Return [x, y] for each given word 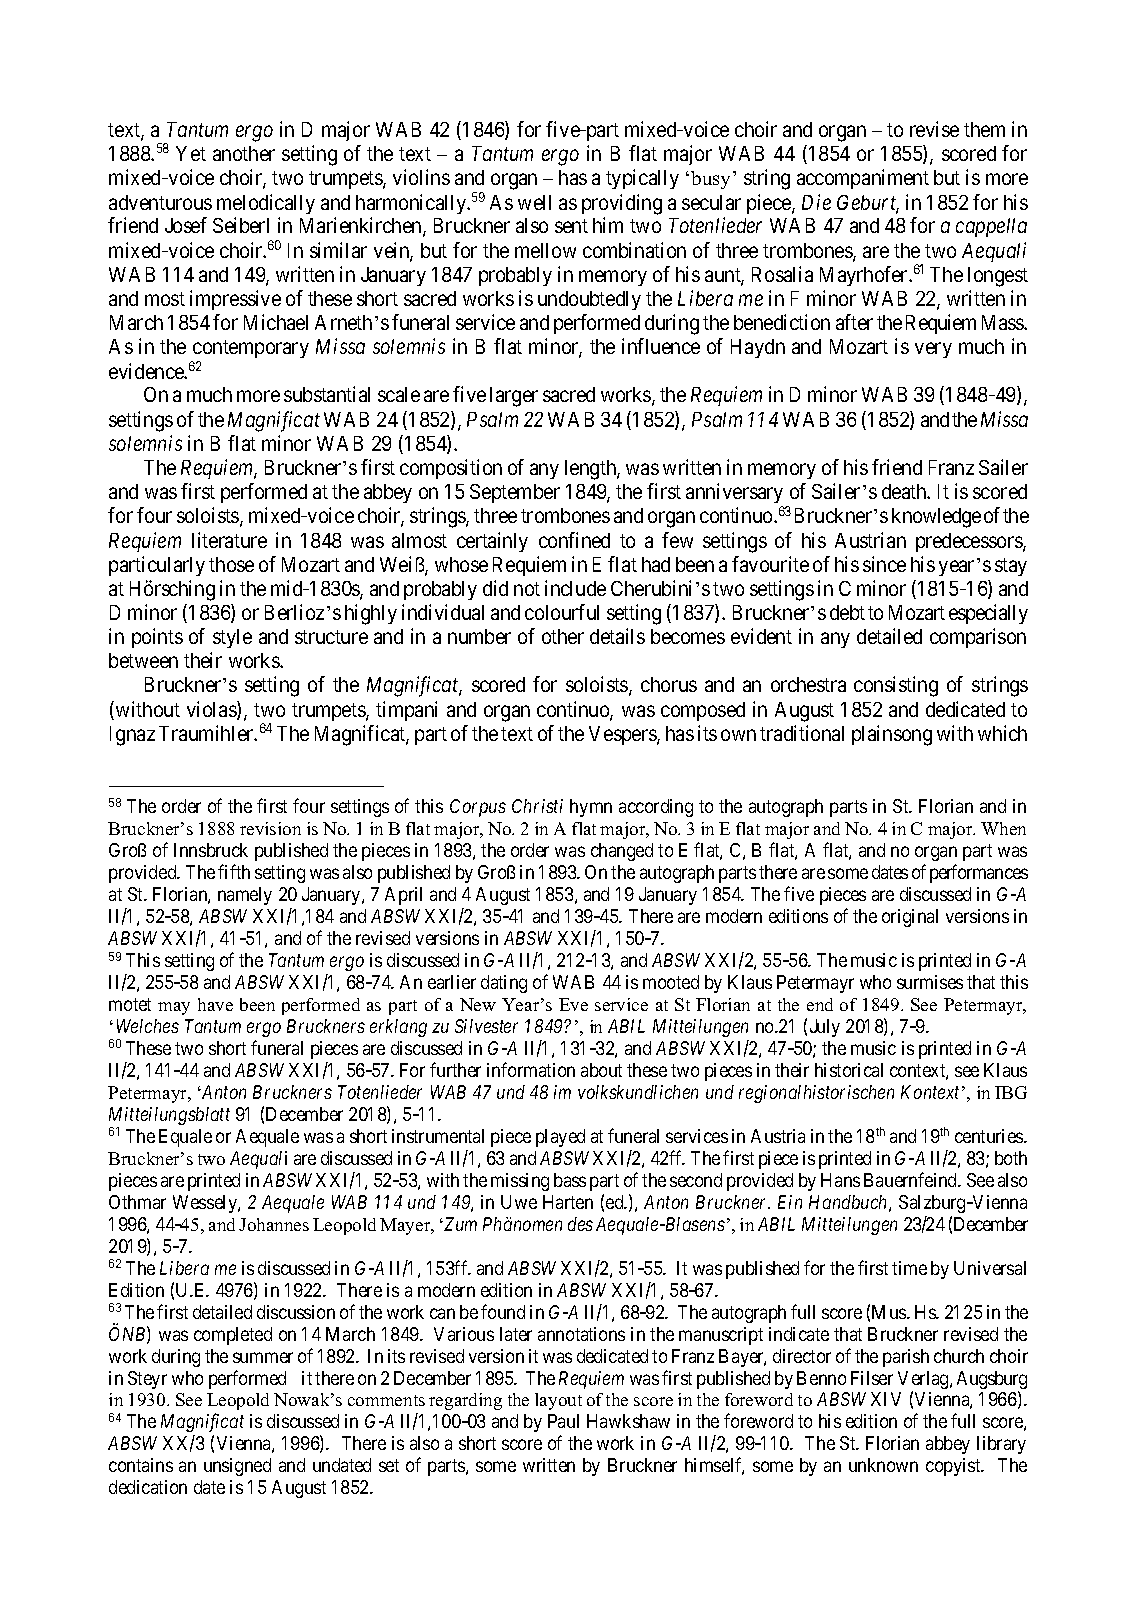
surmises [930, 982]
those [231, 564]
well [534, 202]
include [575, 588]
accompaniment [863, 179]
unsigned [237, 1467]
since [884, 564]
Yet [191, 153]
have [215, 1004]
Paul [563, 1421]
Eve [573, 1004]
